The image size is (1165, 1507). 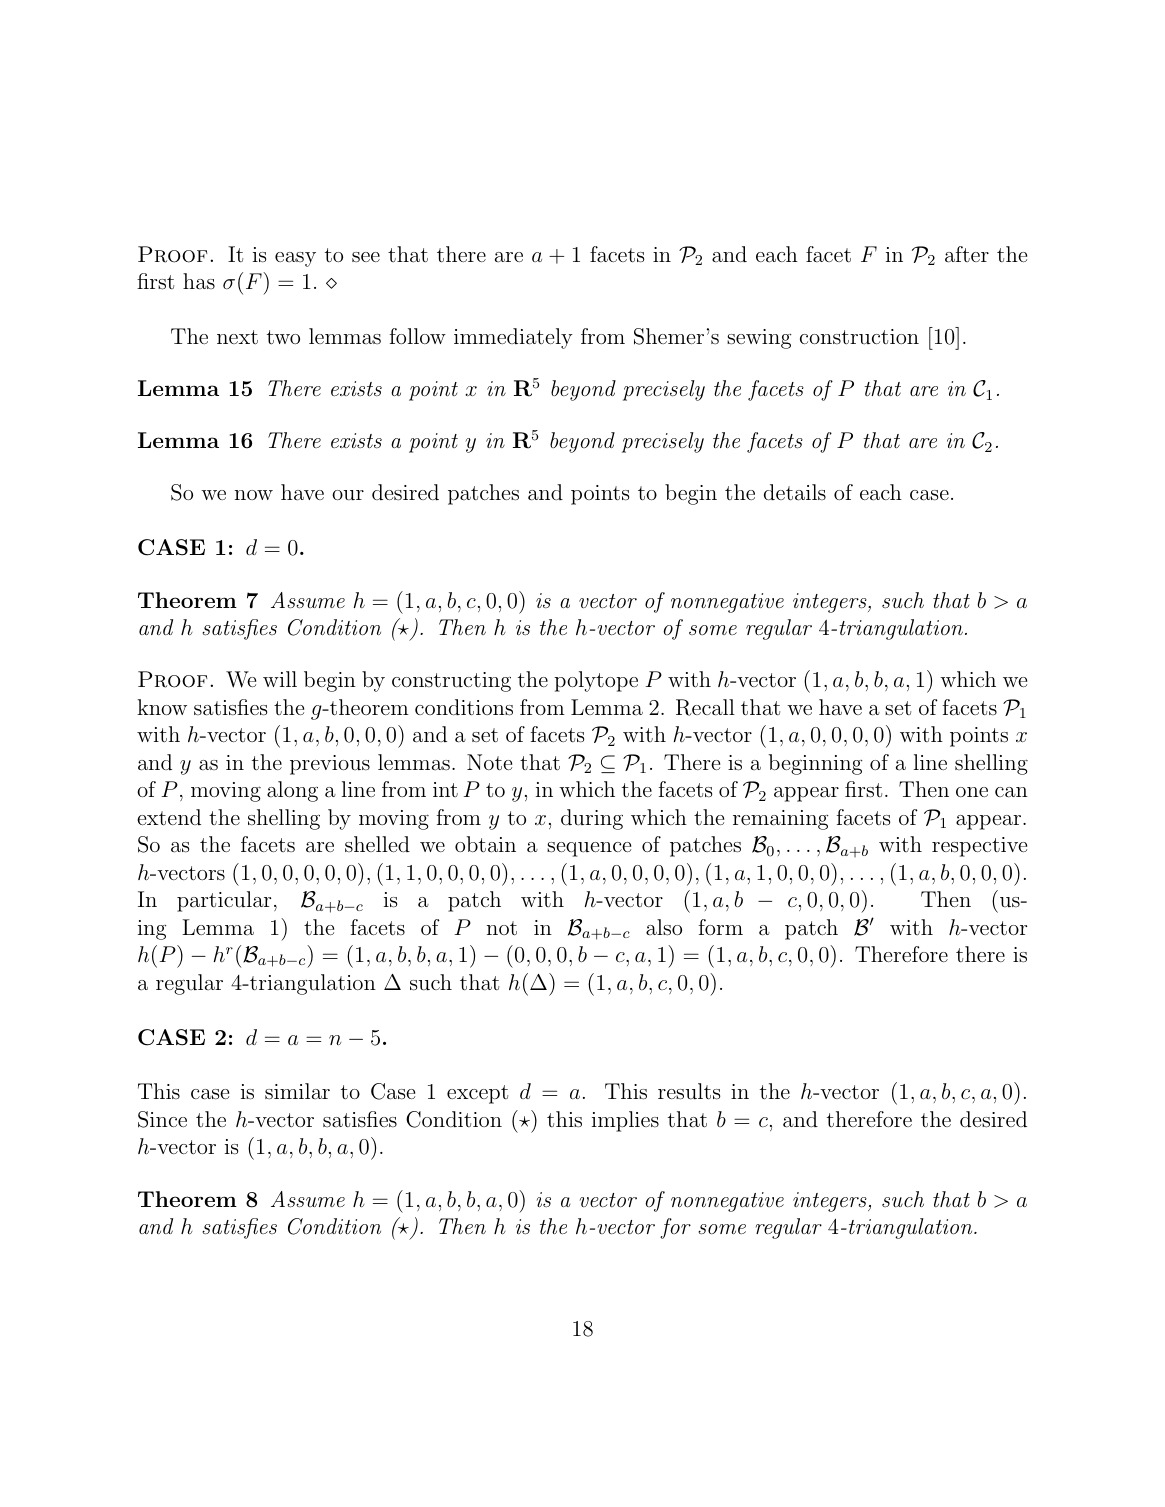 What do you see at coordinates (280, 679) in the page?
I see `will` at bounding box center [280, 679].
